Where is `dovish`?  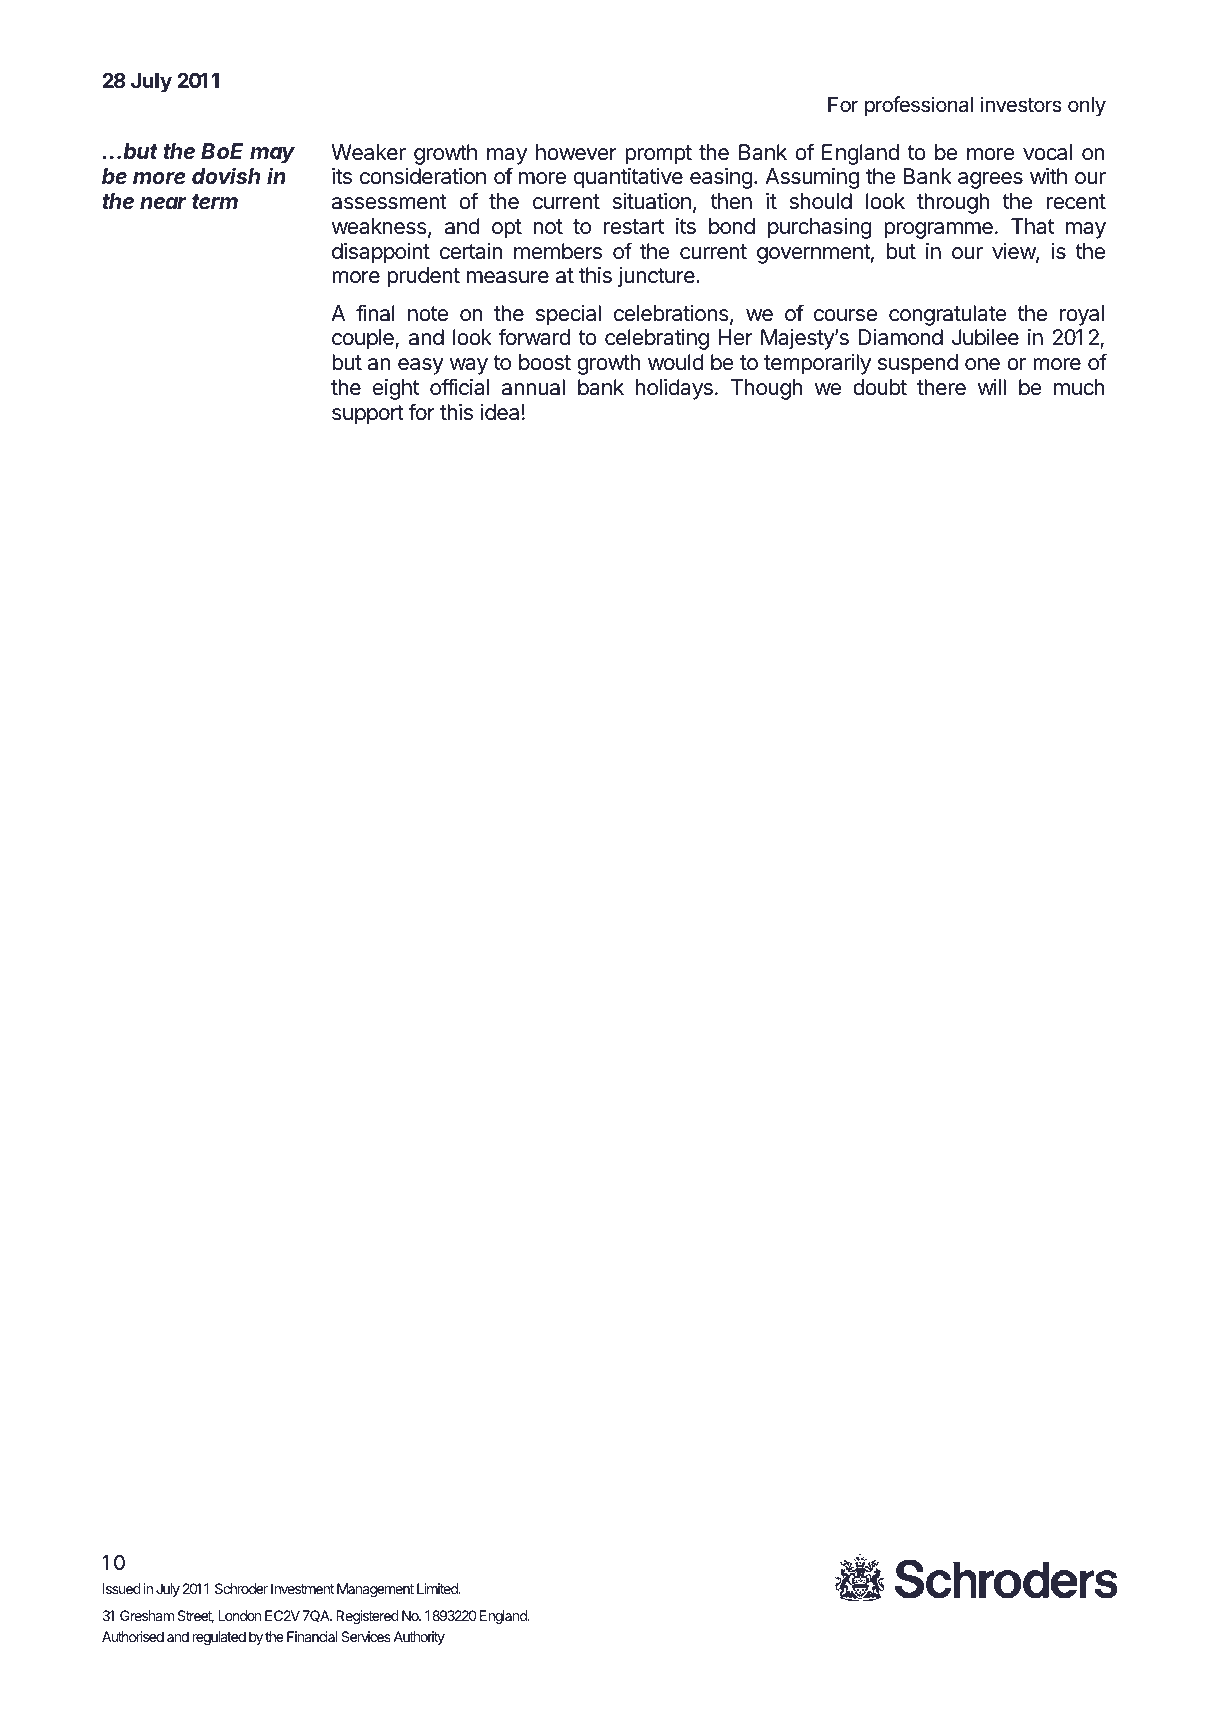 dovish is located at coordinates (226, 175).
